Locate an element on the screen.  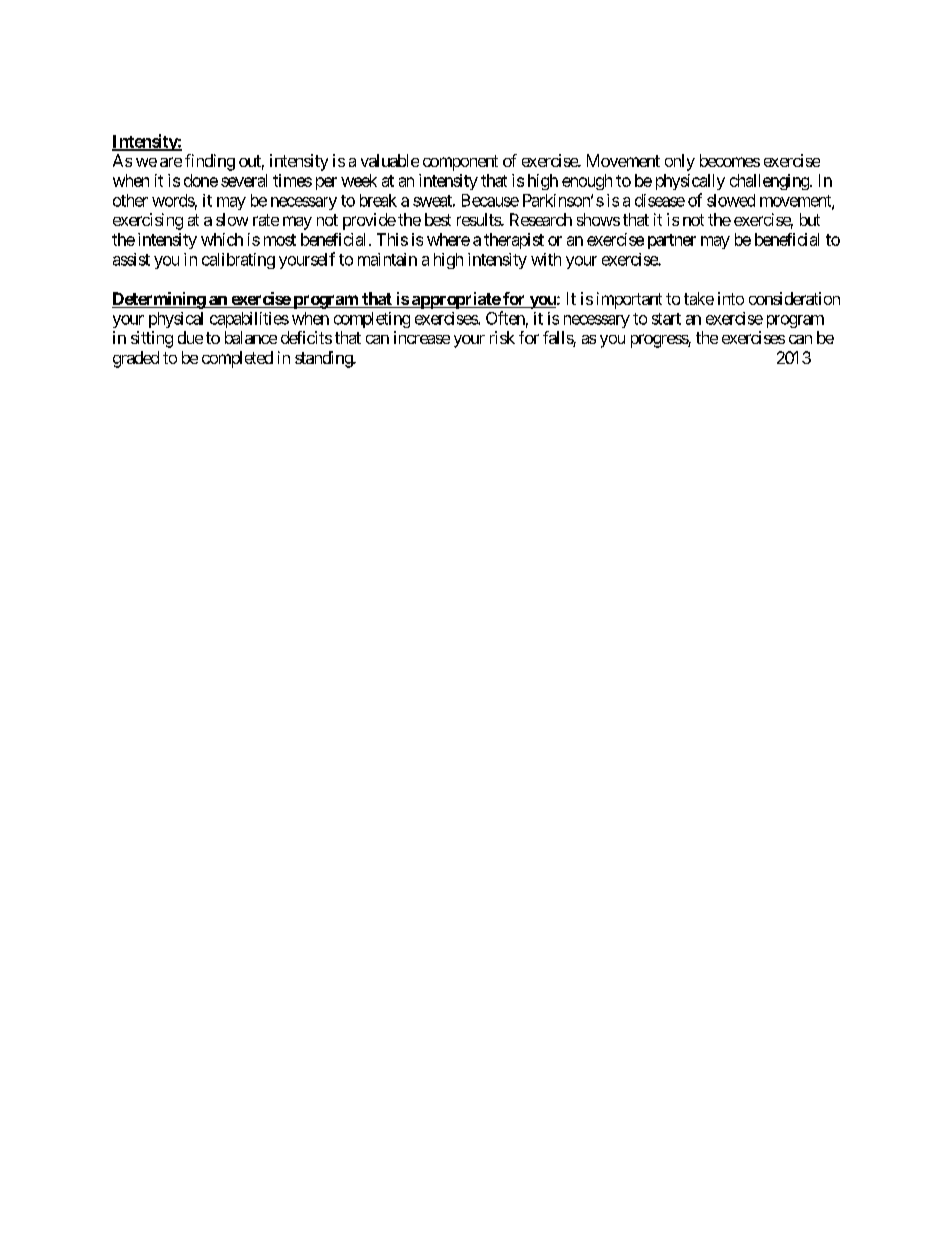
finding is located at coordinates (210, 162).
